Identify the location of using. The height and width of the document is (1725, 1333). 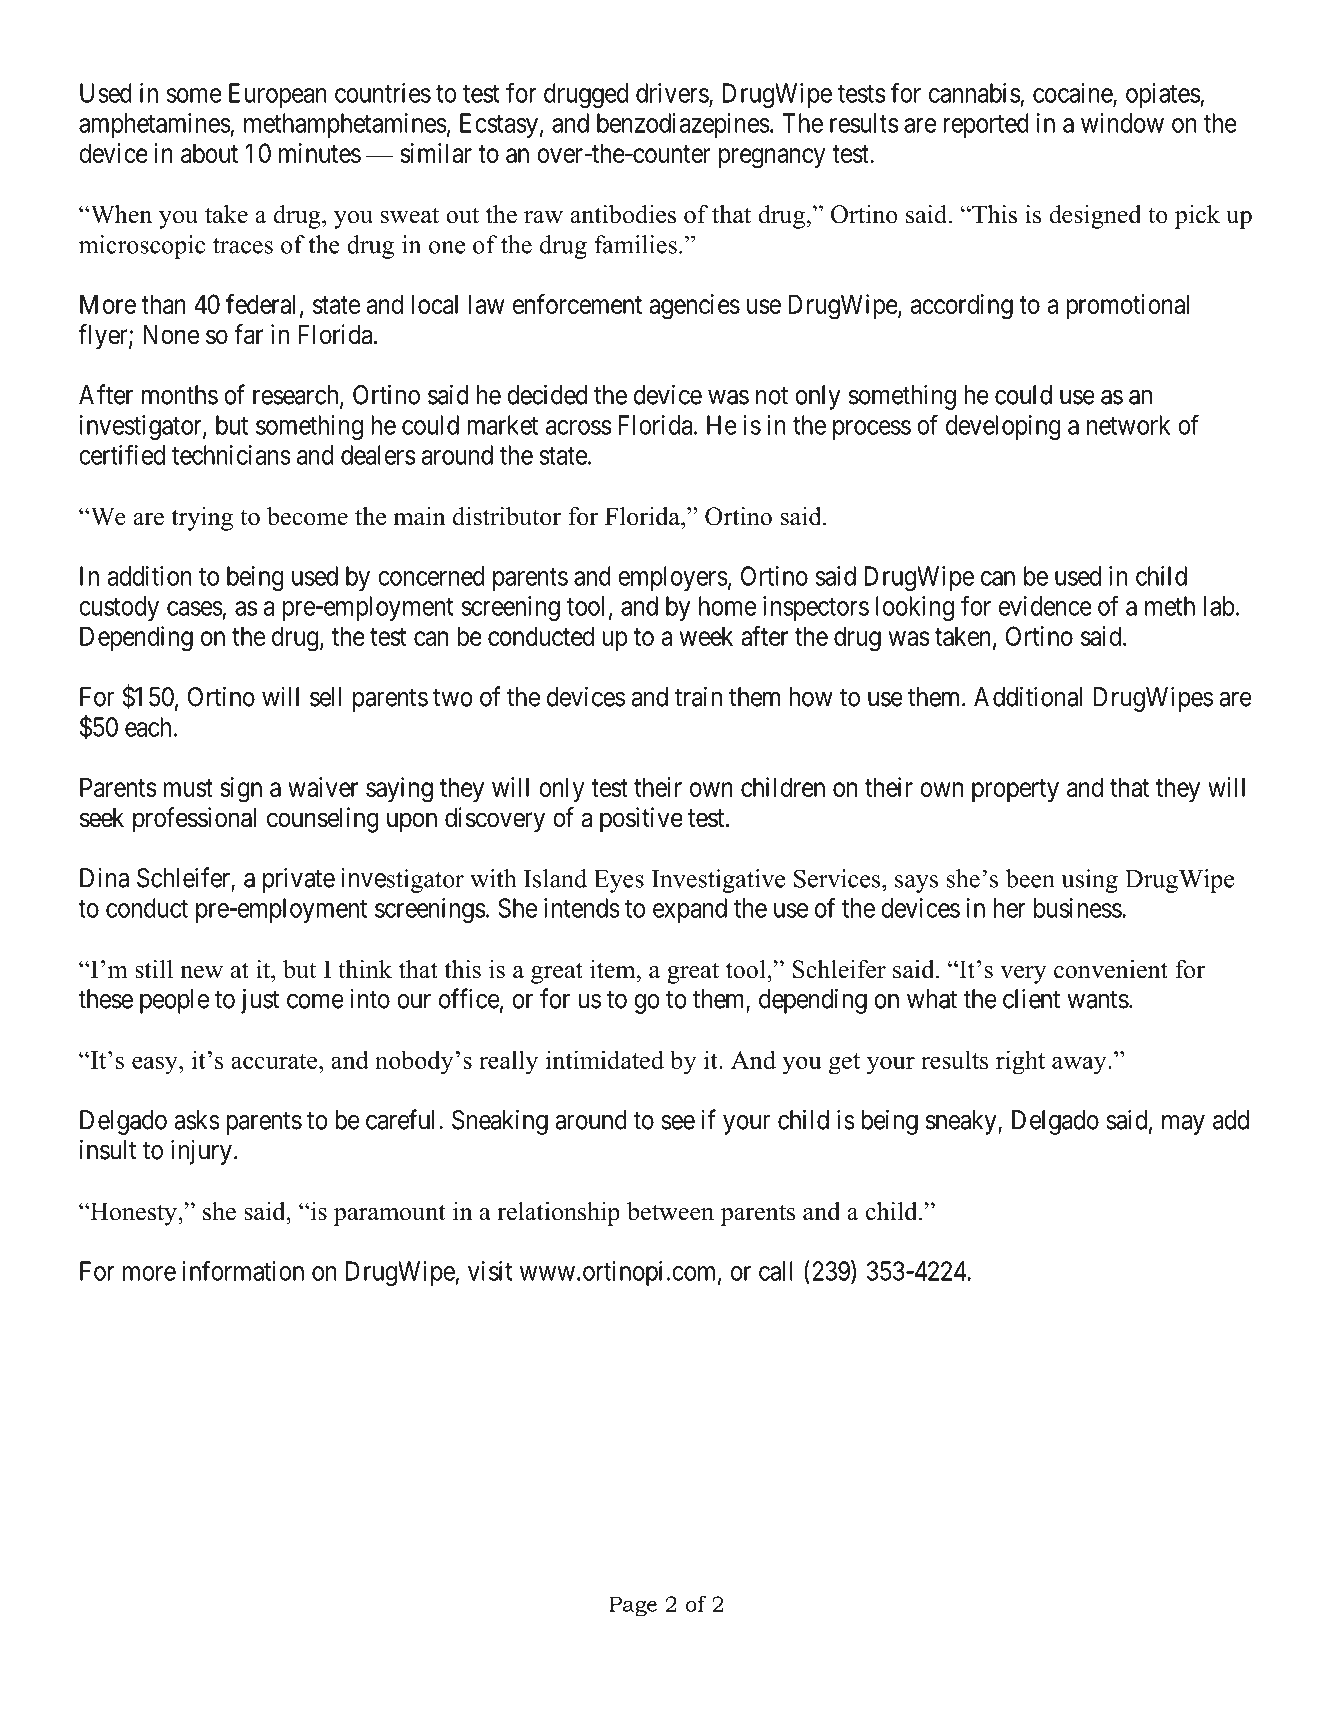
(1089, 881).
